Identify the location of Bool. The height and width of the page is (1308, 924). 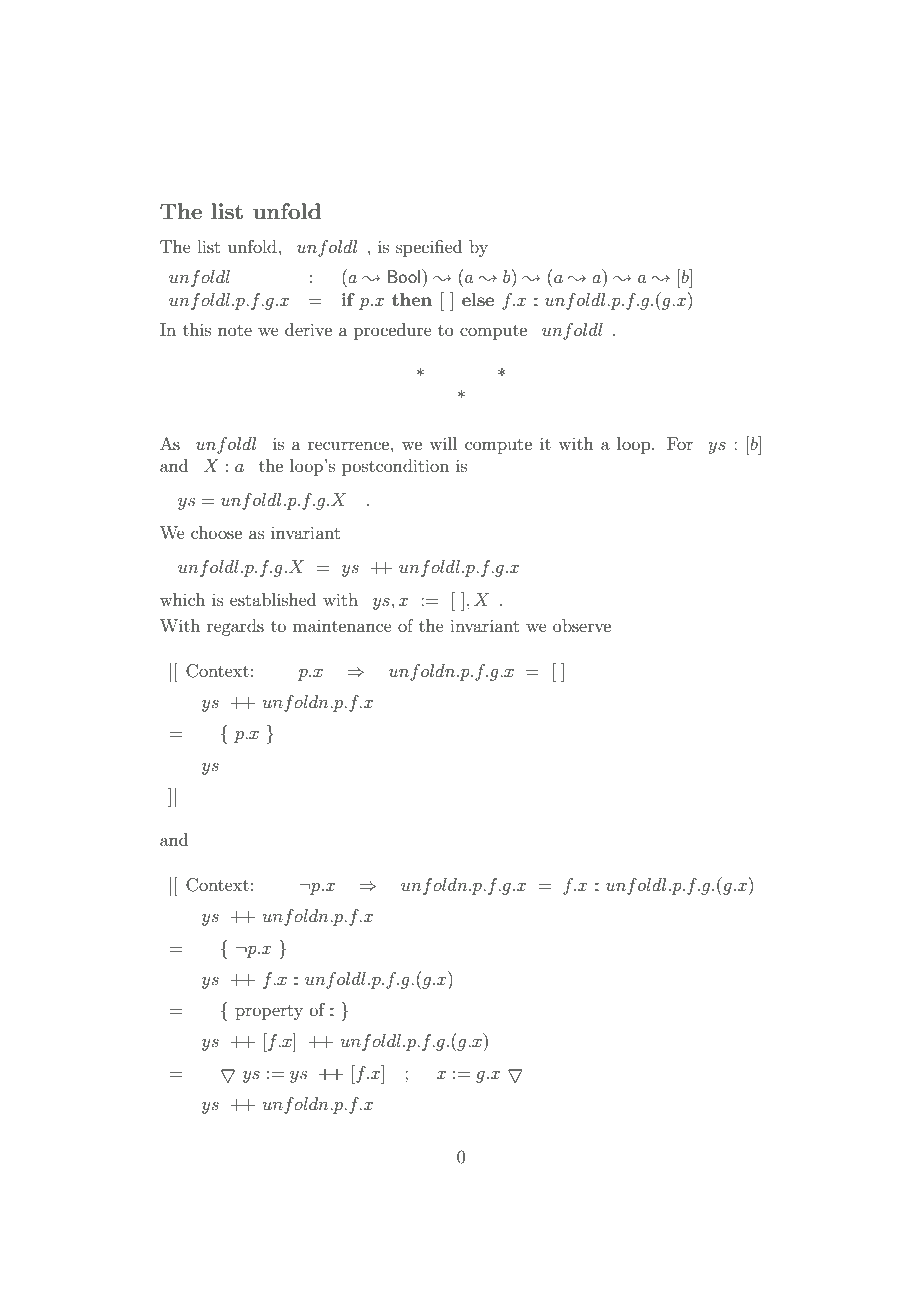
(405, 276).
